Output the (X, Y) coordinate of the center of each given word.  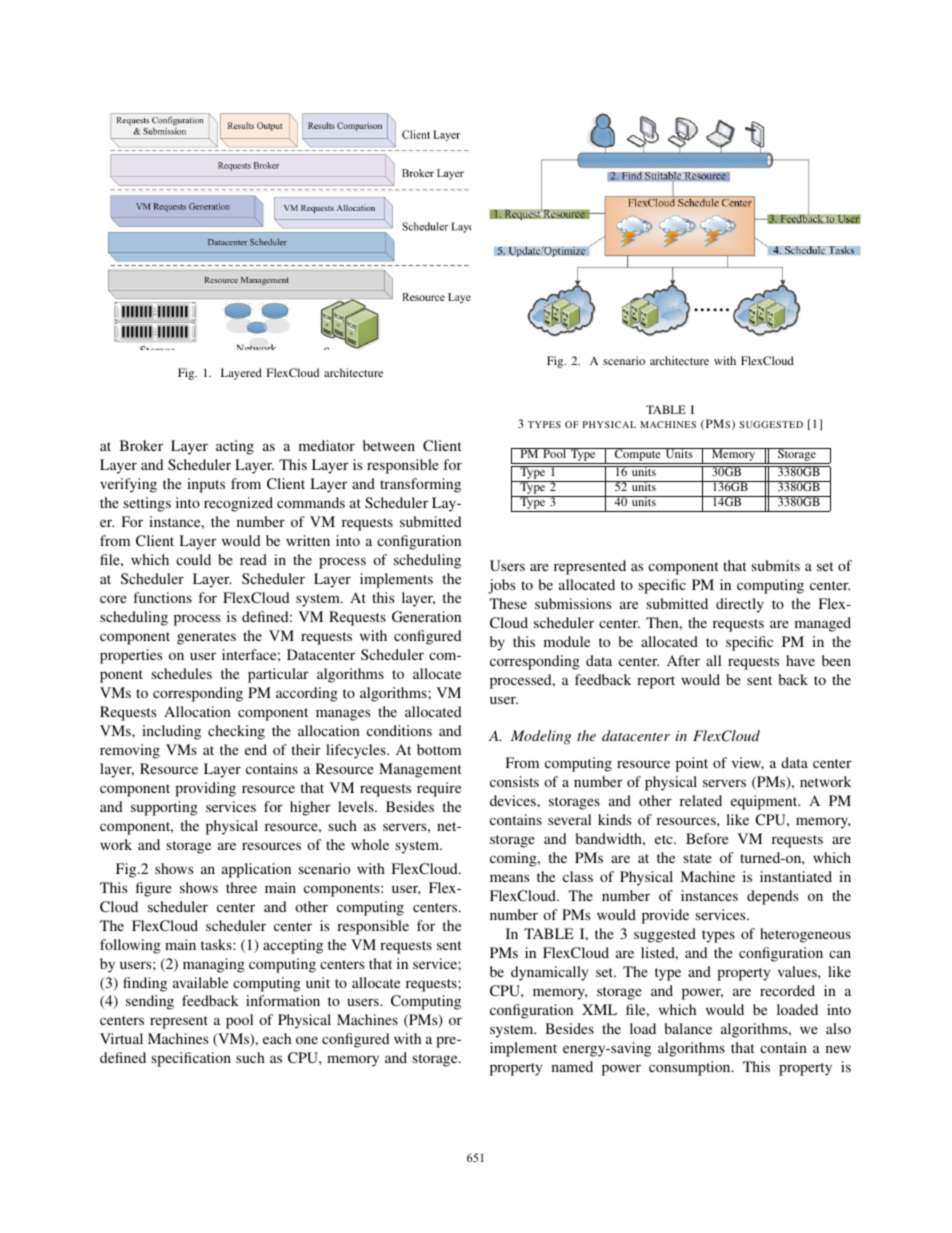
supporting (164, 808)
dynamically (549, 973)
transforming (420, 485)
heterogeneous (805, 935)
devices (514, 800)
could (193, 559)
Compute (638, 456)
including (171, 732)
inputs (206, 485)
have (800, 660)
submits (776, 565)
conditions (399, 730)
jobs (501, 586)
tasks (217, 944)
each (277, 1038)
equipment (765, 802)
